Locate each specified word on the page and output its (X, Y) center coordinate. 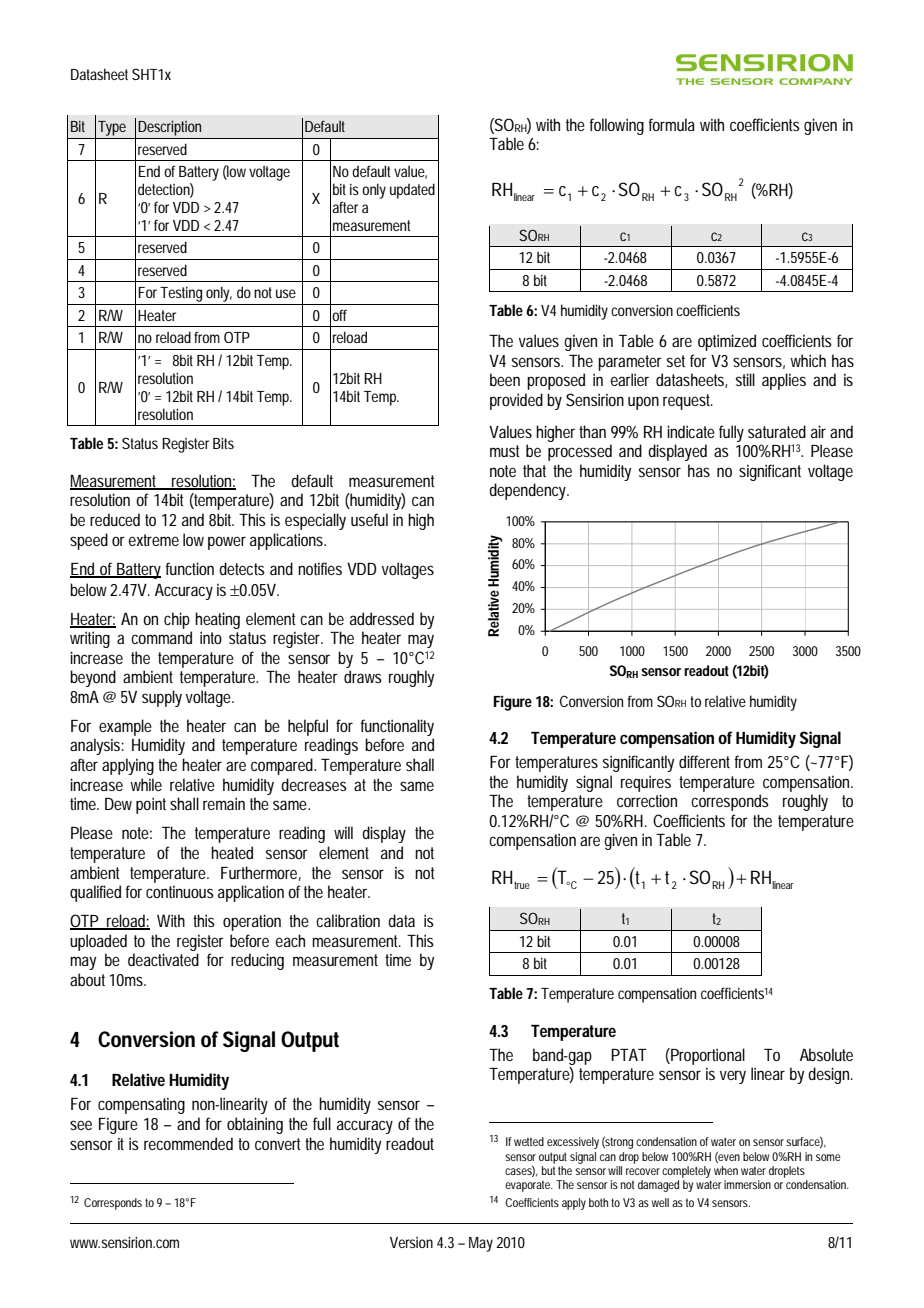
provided (516, 401)
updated (412, 191)
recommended (188, 1143)
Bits (223, 443)
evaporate (528, 1186)
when (726, 1170)
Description (169, 128)
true (522, 885)
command (161, 637)
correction (647, 800)
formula (671, 124)
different (704, 761)
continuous (180, 891)
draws (363, 676)
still (745, 379)
